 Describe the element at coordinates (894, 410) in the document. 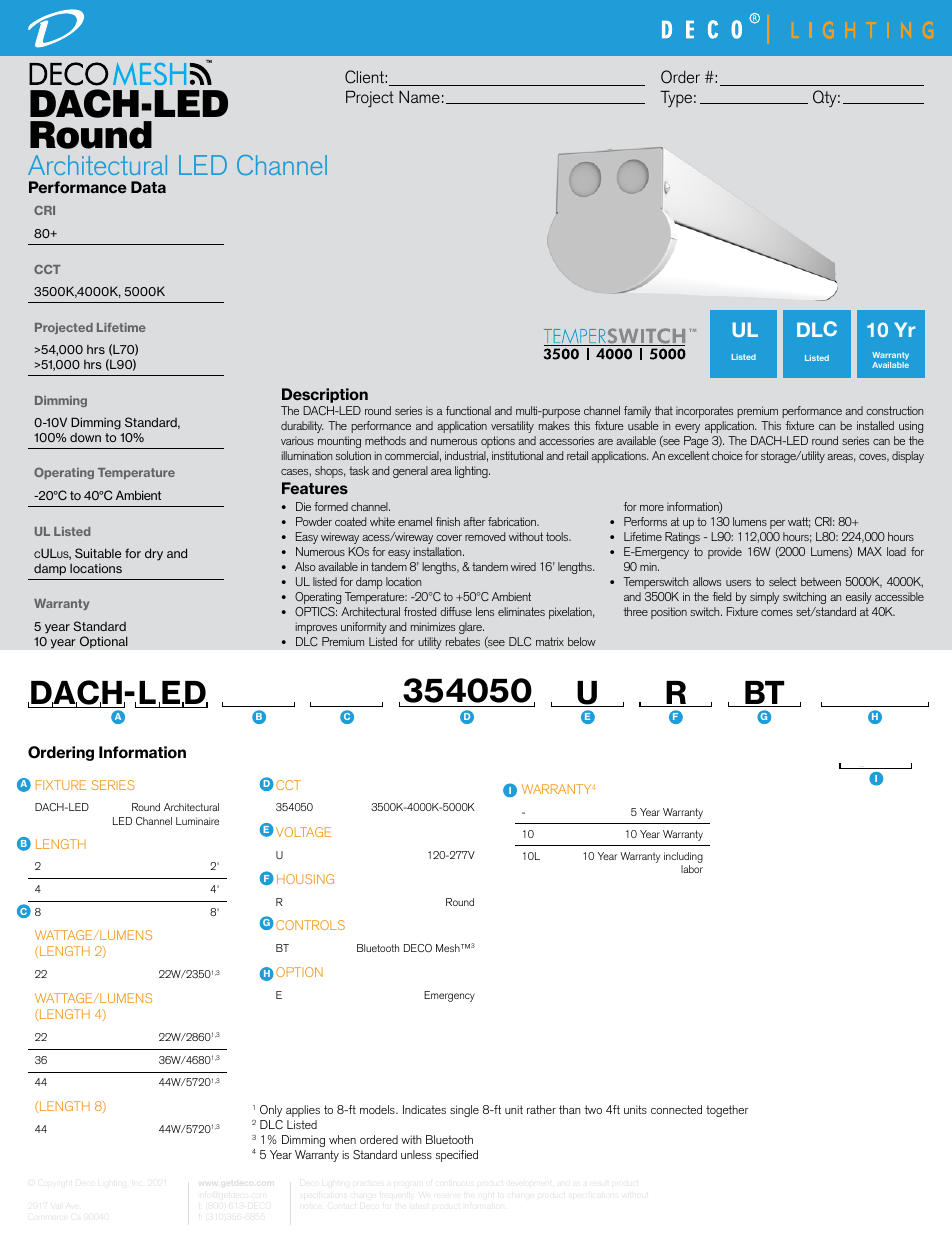

I see `construction` at that location.
